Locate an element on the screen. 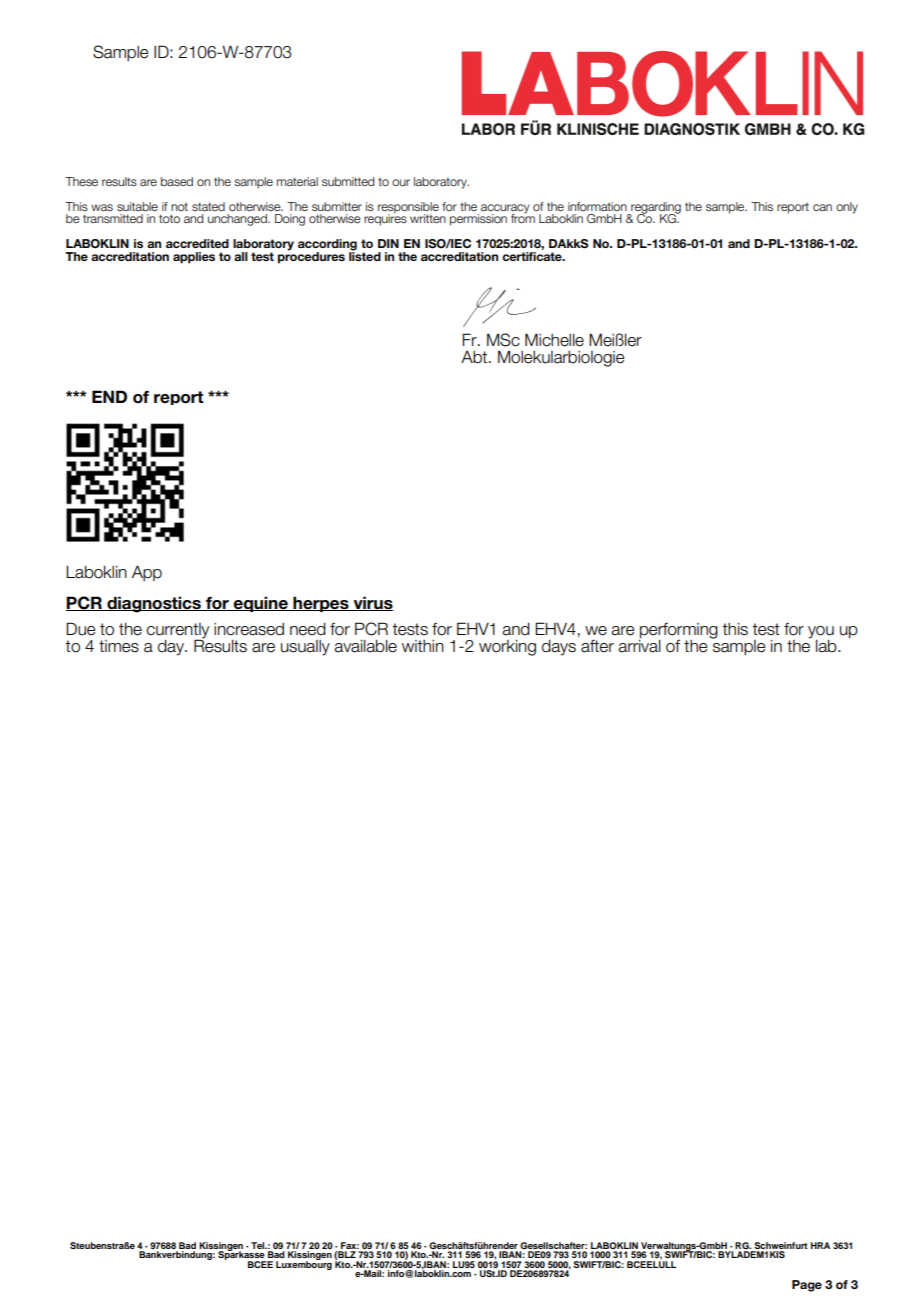 Image resolution: width=924 pixels, height=1308 pixels. times is located at coordinates (119, 646).
